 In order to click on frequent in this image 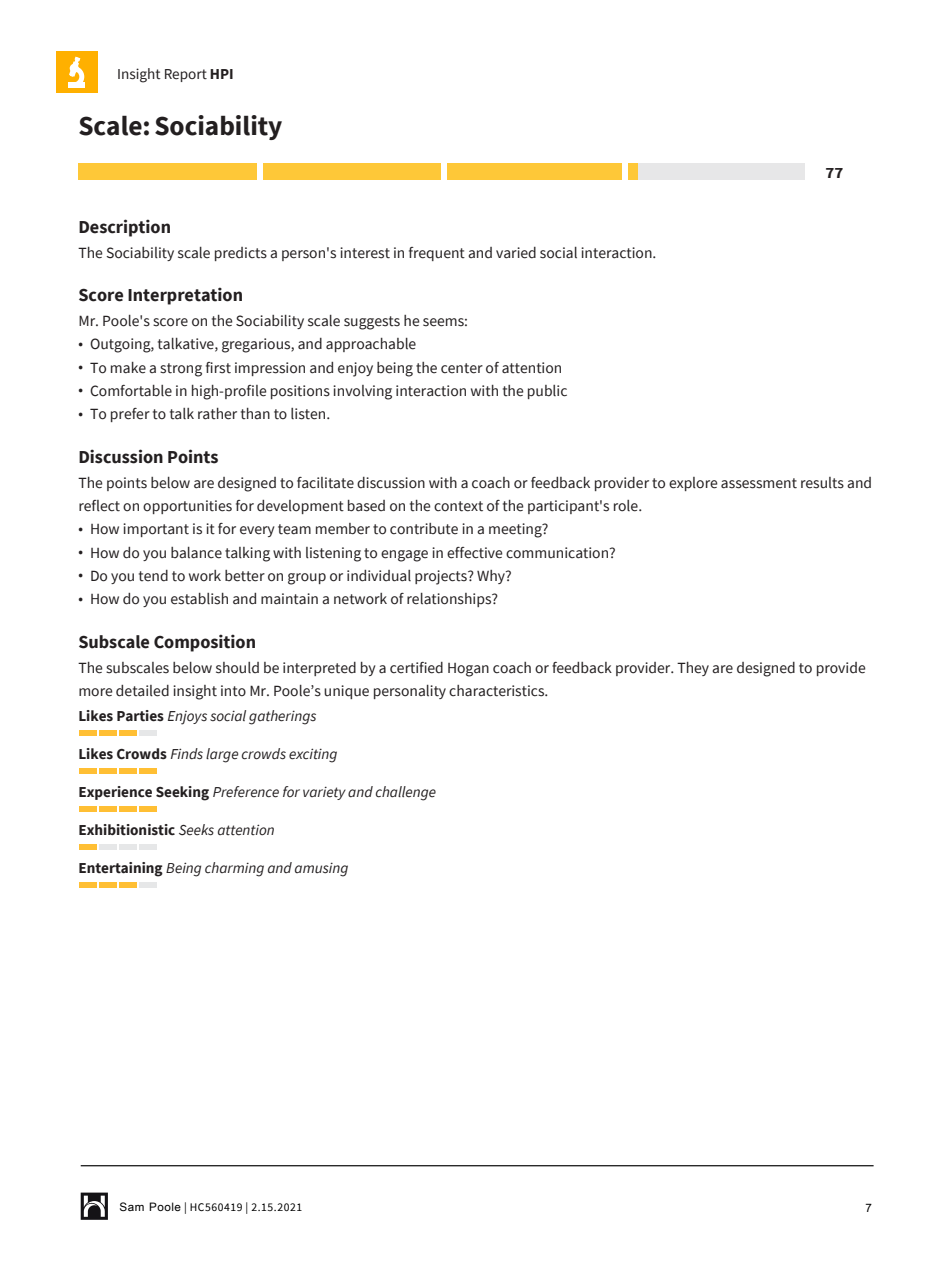, I will do `click(437, 254)`.
